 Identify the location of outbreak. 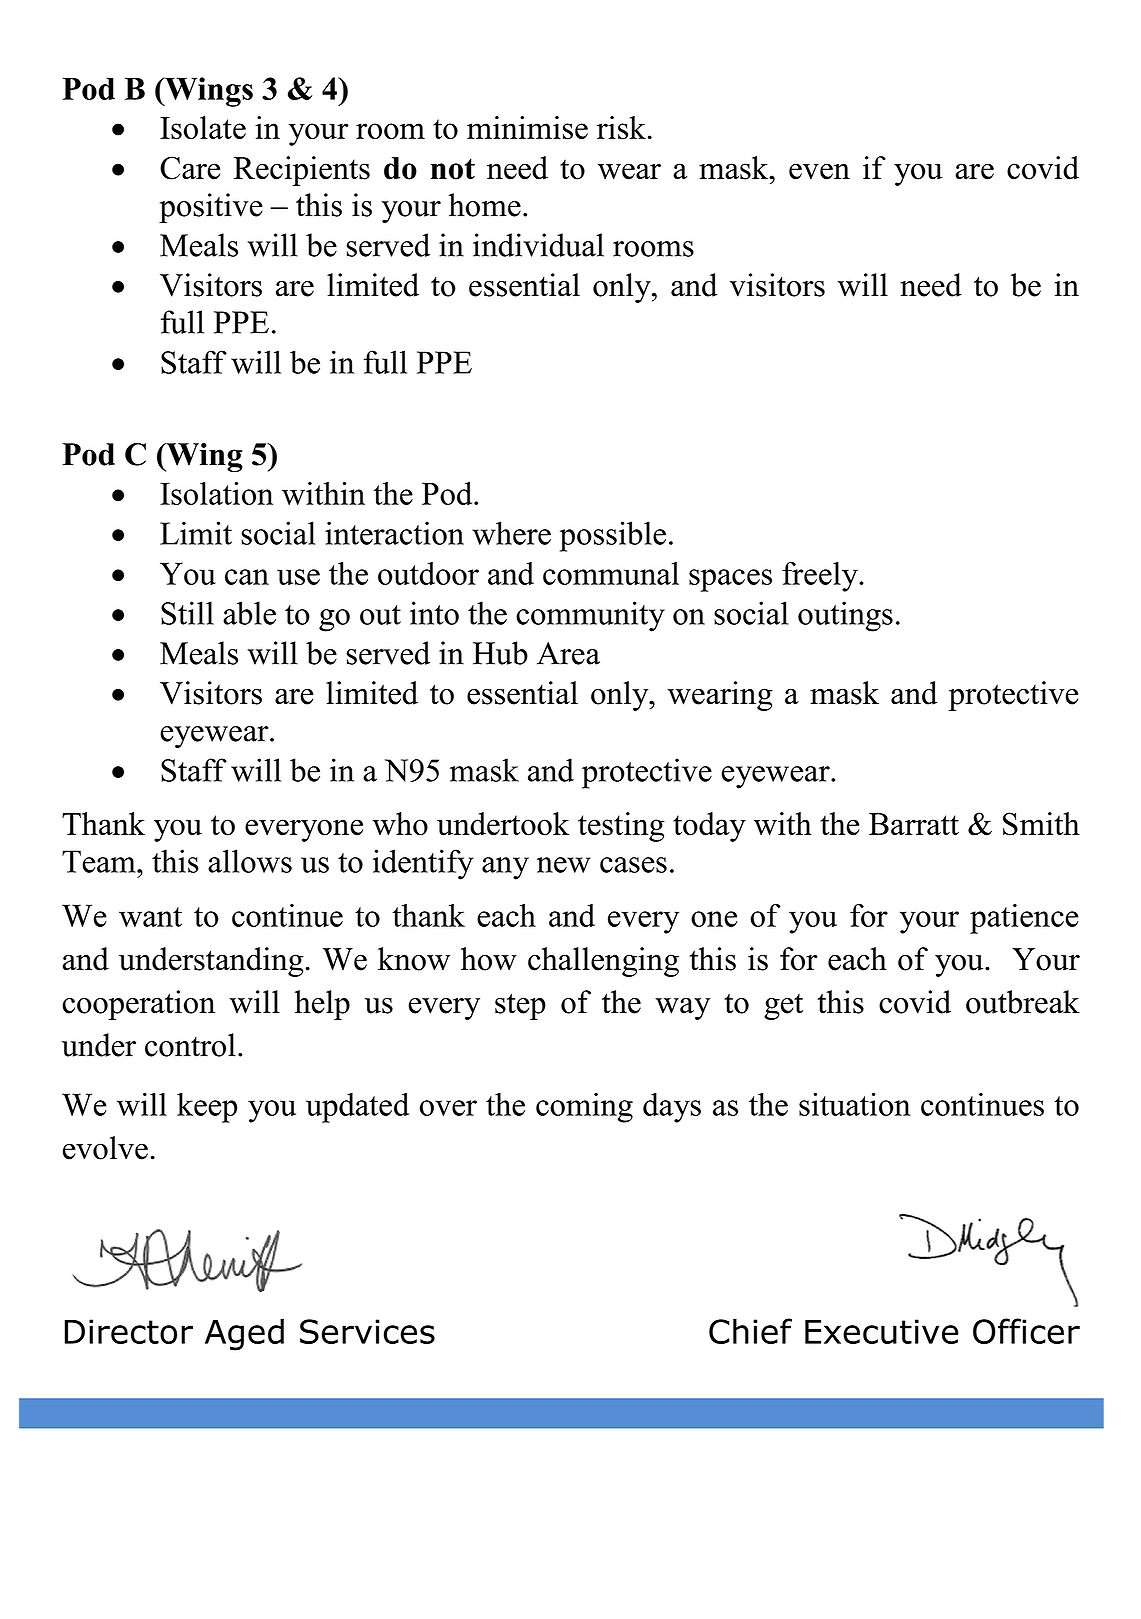
(1023, 1002).
